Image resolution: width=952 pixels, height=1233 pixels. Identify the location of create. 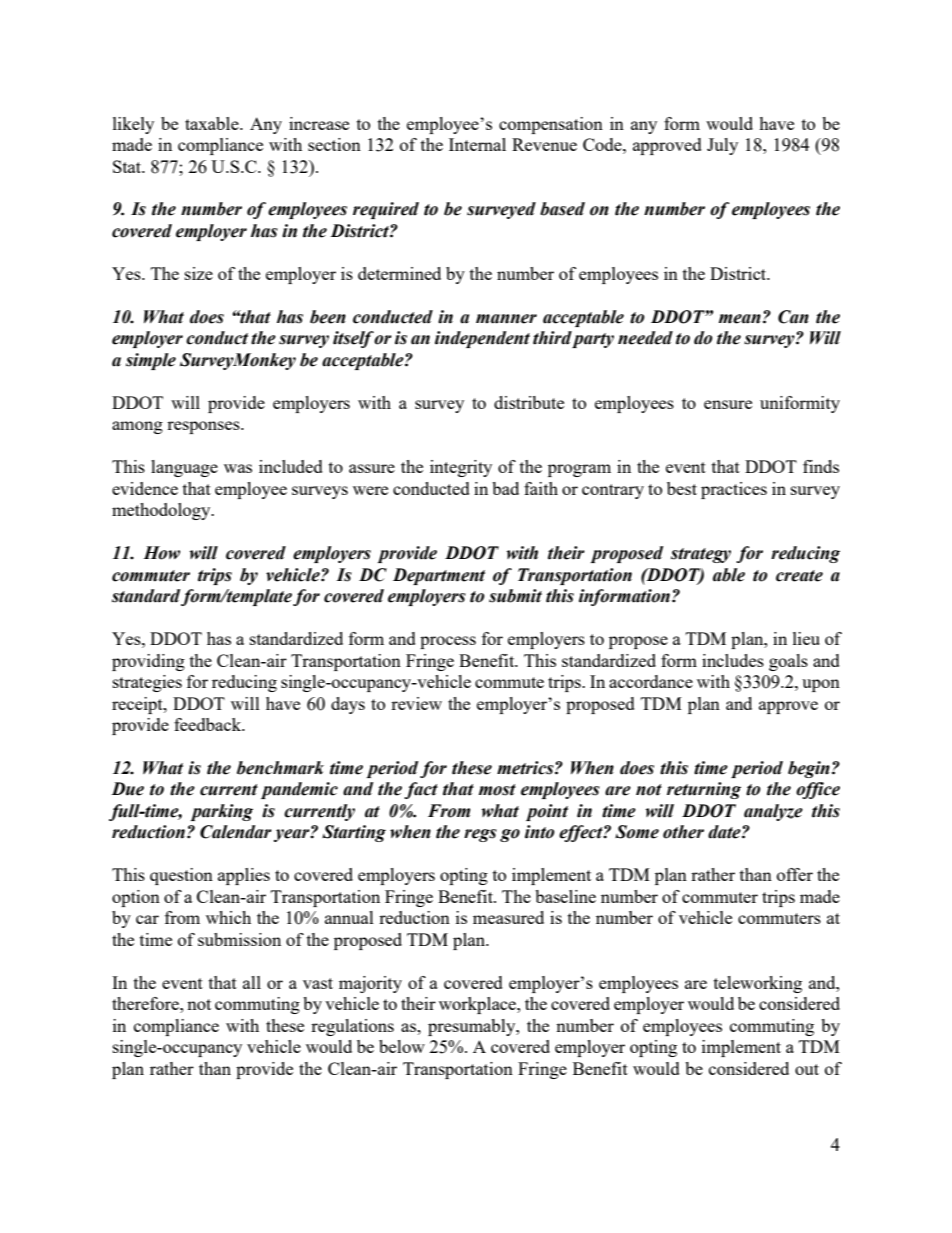
(799, 576).
